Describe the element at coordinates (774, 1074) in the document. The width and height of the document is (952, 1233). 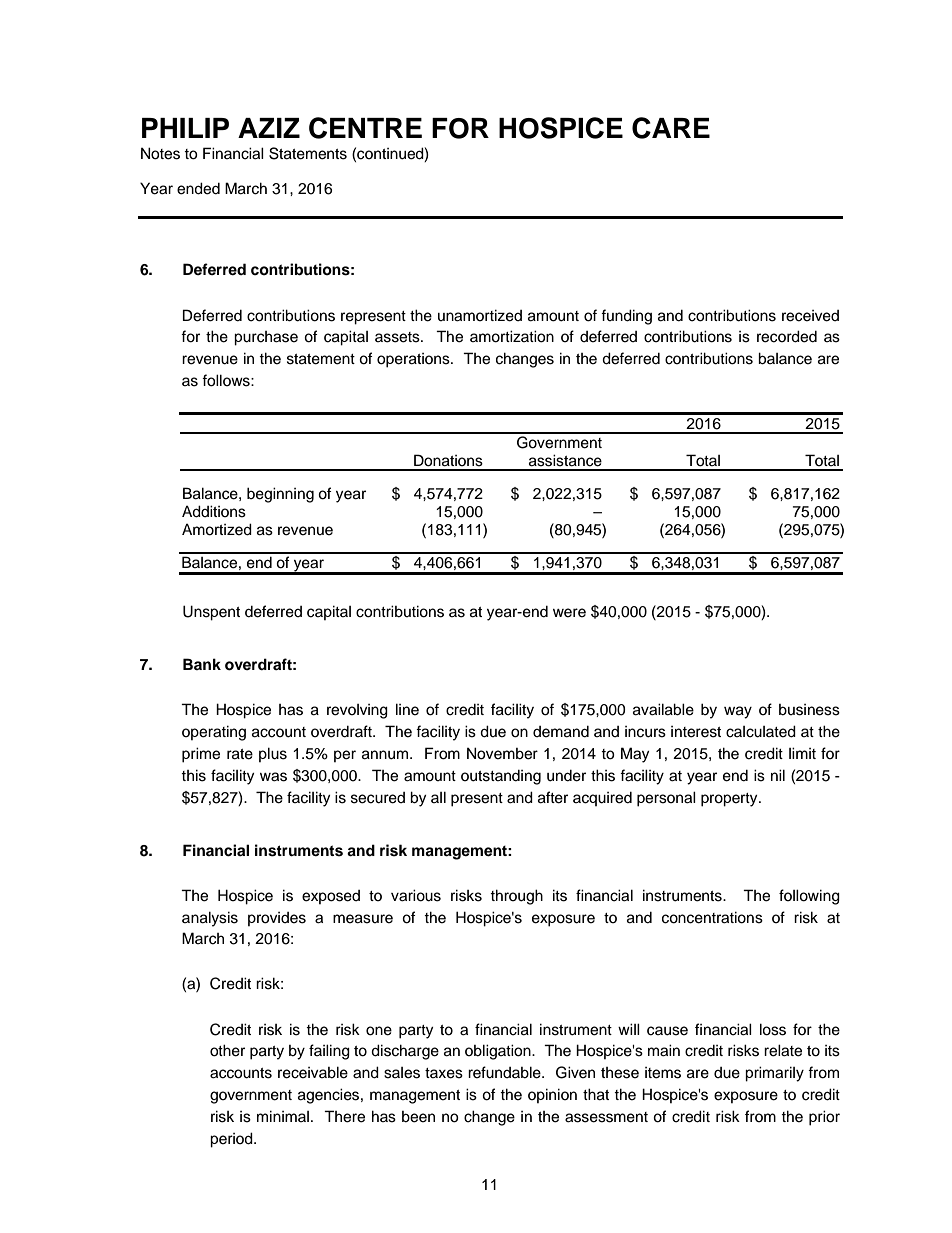
I see `primarily` at that location.
